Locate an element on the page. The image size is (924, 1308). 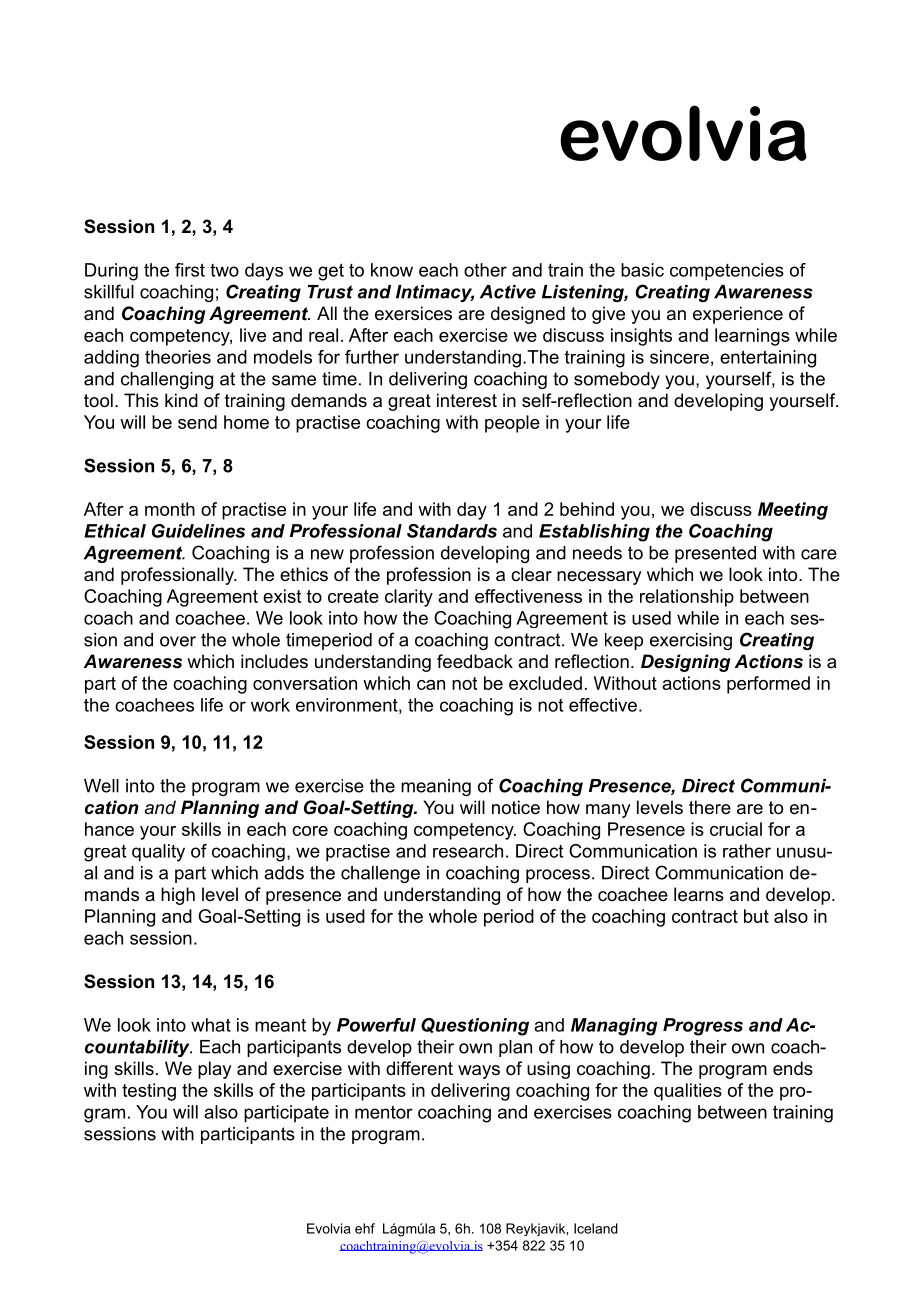
Intimacy is located at coordinates (435, 293).
